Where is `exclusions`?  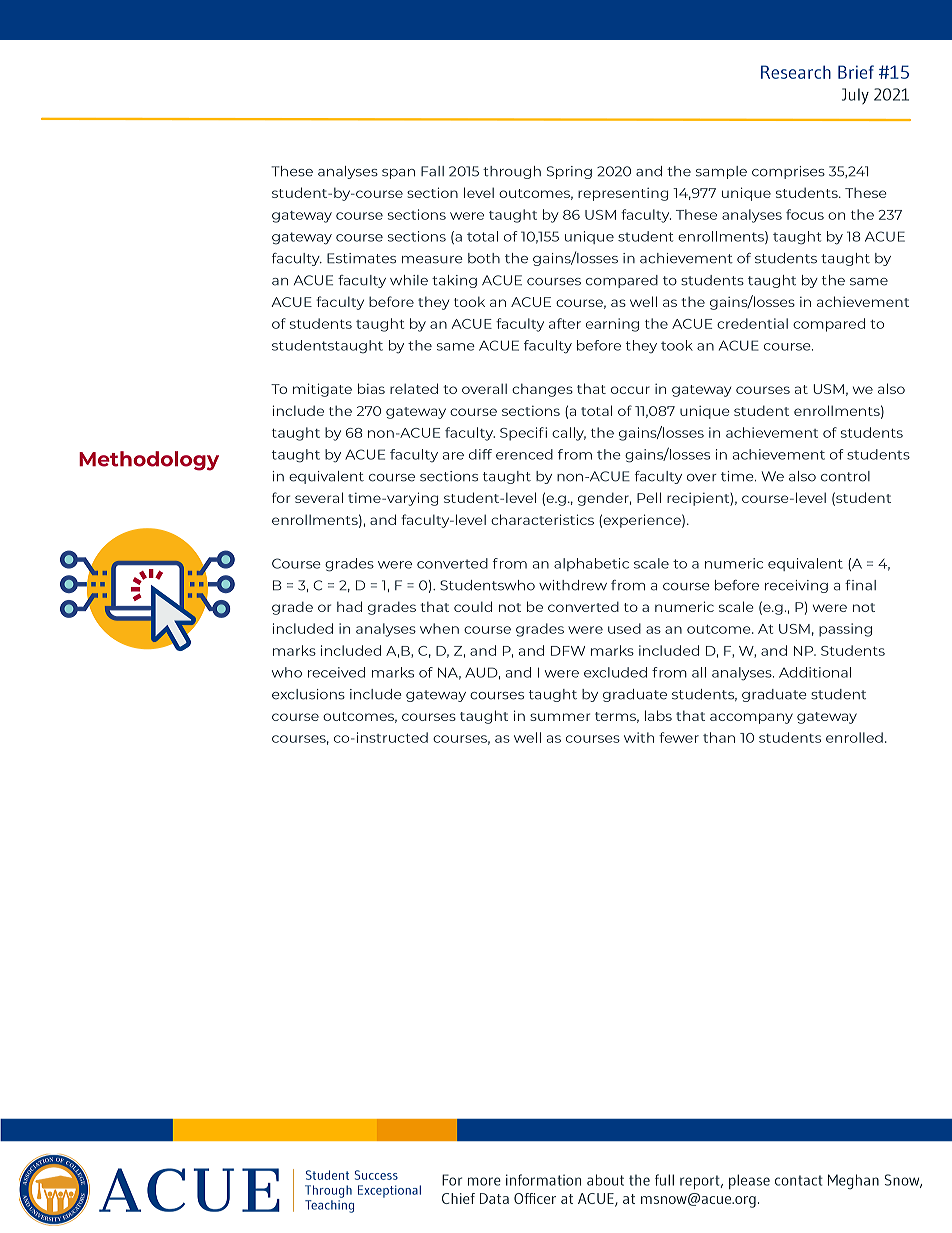 exclusions is located at coordinates (308, 694).
